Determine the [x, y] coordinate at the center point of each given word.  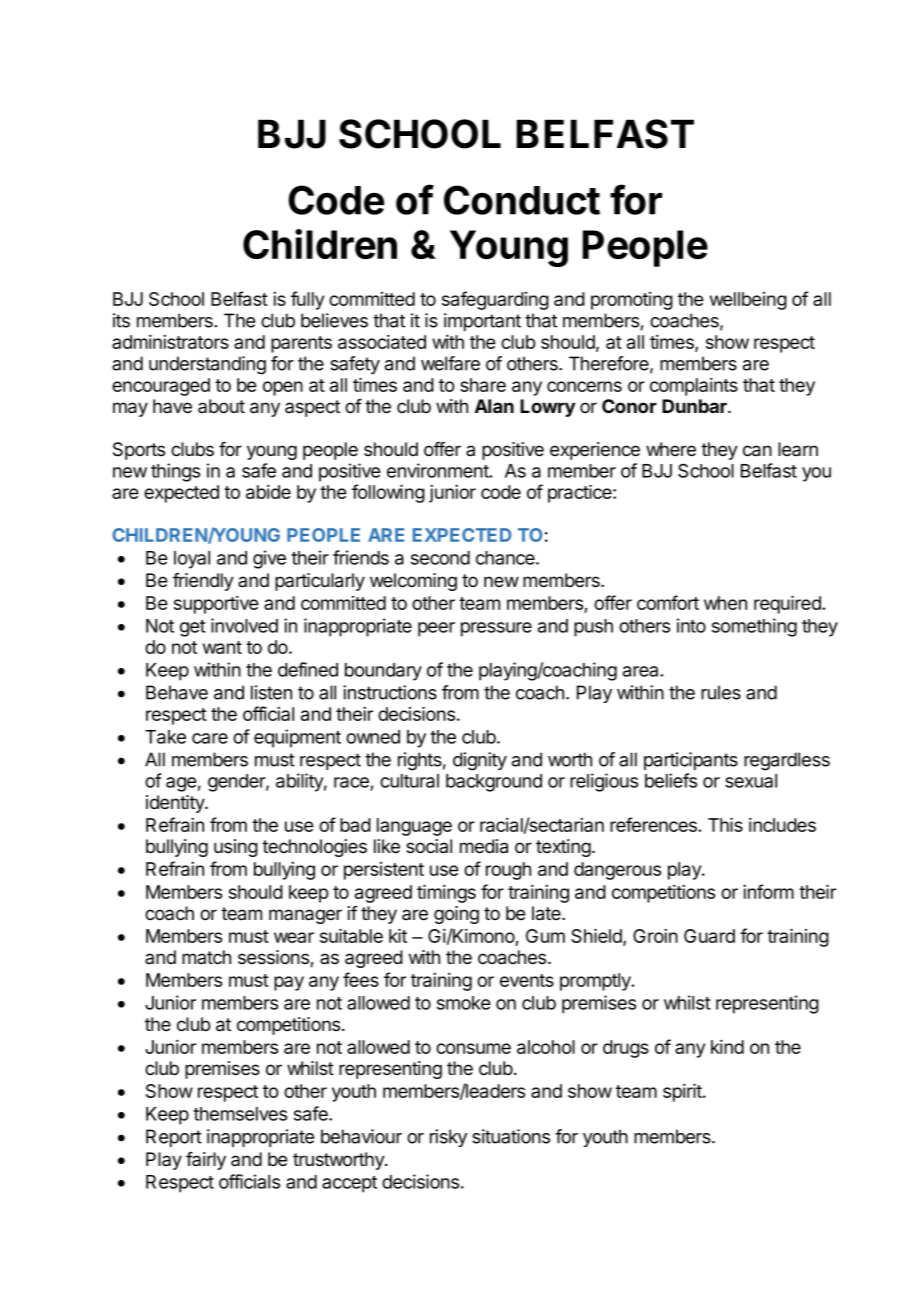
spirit [683, 1092]
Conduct [522, 200]
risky [448, 1138]
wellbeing [748, 301]
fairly [206, 1161]
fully [307, 300]
